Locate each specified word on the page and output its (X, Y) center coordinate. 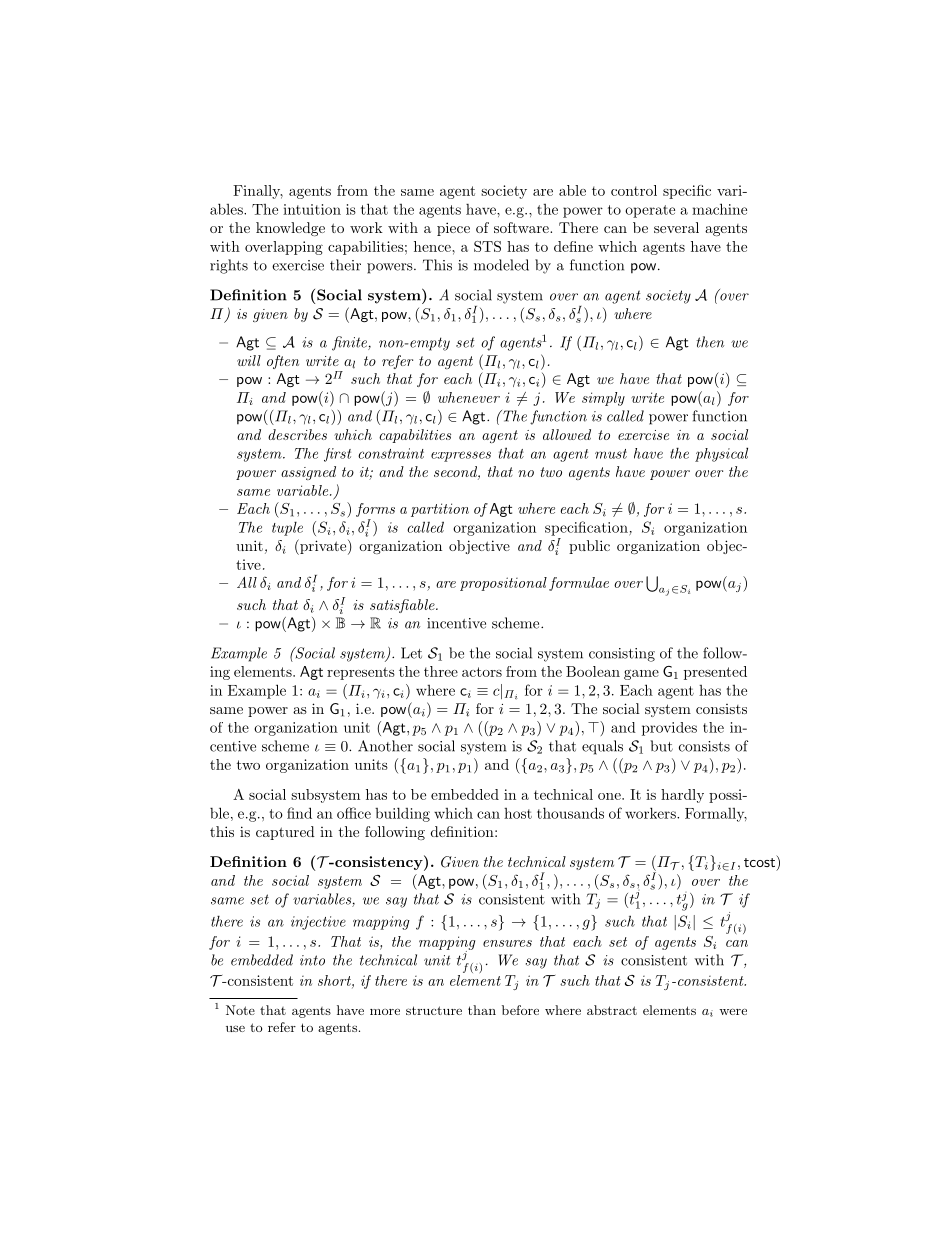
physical (721, 454)
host (518, 813)
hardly (682, 796)
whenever (469, 397)
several (676, 227)
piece (453, 229)
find (299, 813)
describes (297, 434)
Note (240, 1010)
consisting (622, 655)
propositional (503, 584)
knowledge (290, 229)
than (482, 1010)
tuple (287, 529)
